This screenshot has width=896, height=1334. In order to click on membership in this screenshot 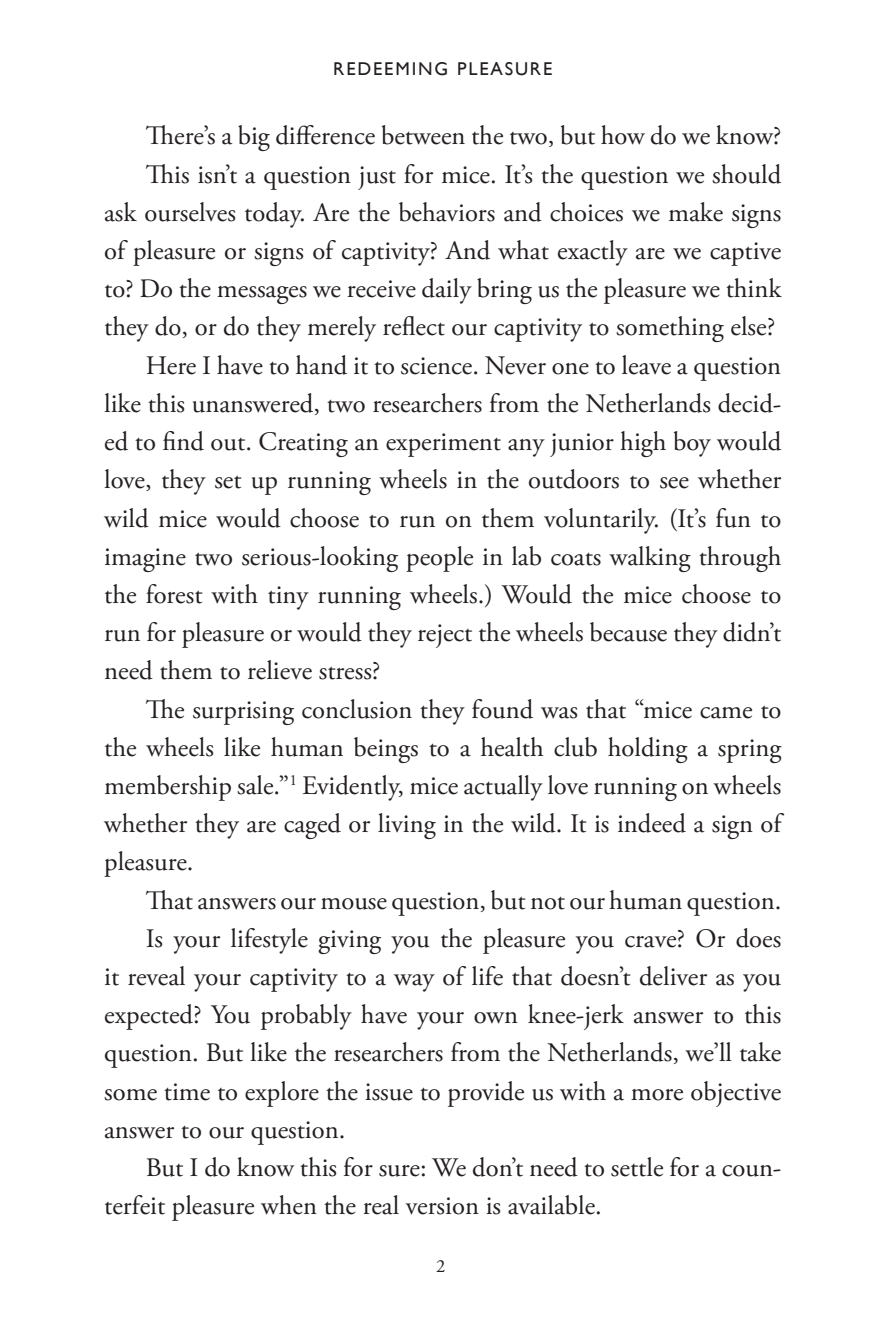, I will do `click(168, 788)`.
